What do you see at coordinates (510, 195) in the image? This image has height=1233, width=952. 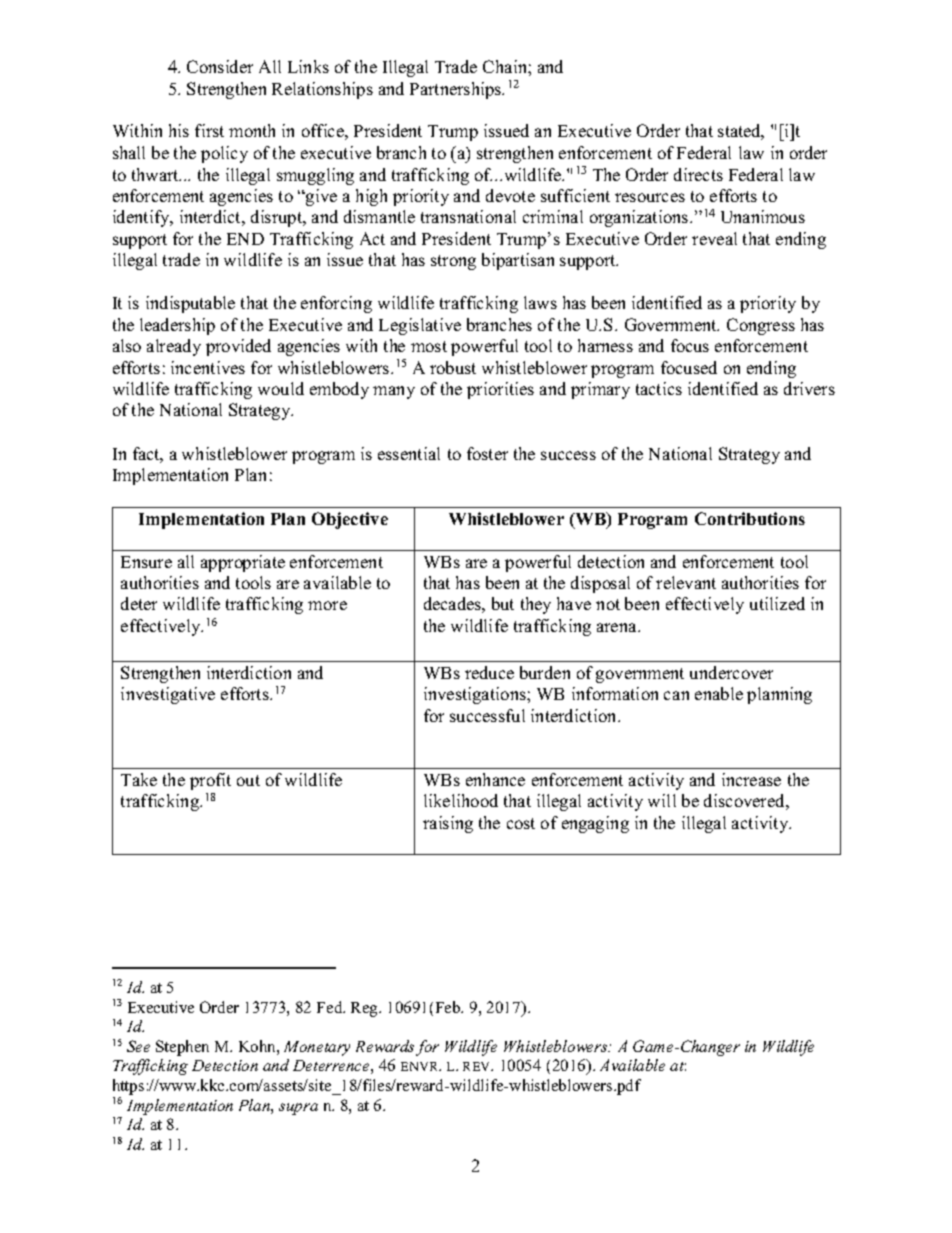 I see `devote` at bounding box center [510, 195].
